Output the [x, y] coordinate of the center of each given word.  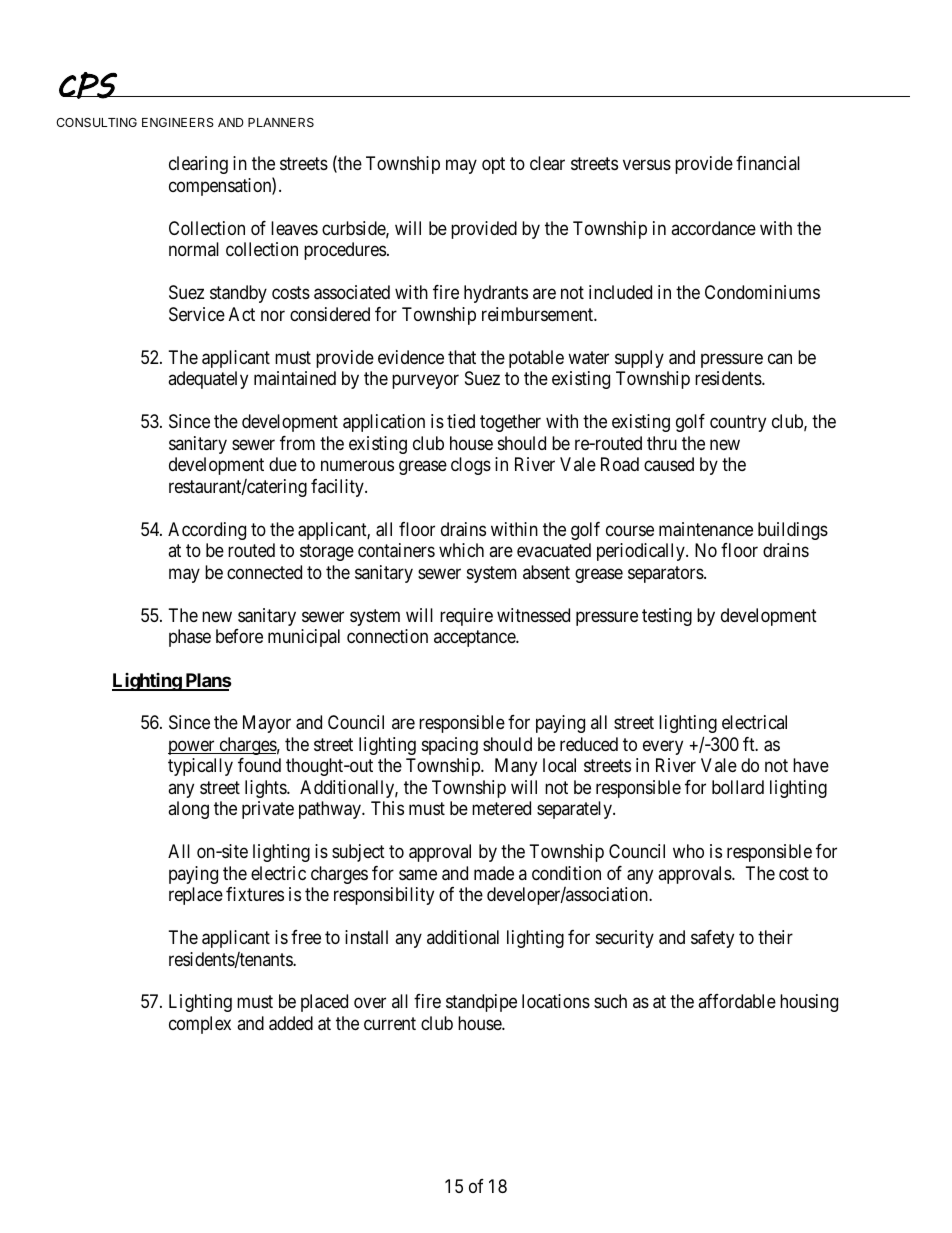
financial [768, 163]
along [188, 810]
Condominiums [762, 292]
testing [667, 617]
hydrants [496, 294]
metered [501, 808]
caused [669, 464]
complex [200, 1025]
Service [197, 314]
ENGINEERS [178, 122]
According [207, 531]
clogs [471, 466]
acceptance [475, 638]
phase [190, 638]
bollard [738, 787]
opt [493, 166]
